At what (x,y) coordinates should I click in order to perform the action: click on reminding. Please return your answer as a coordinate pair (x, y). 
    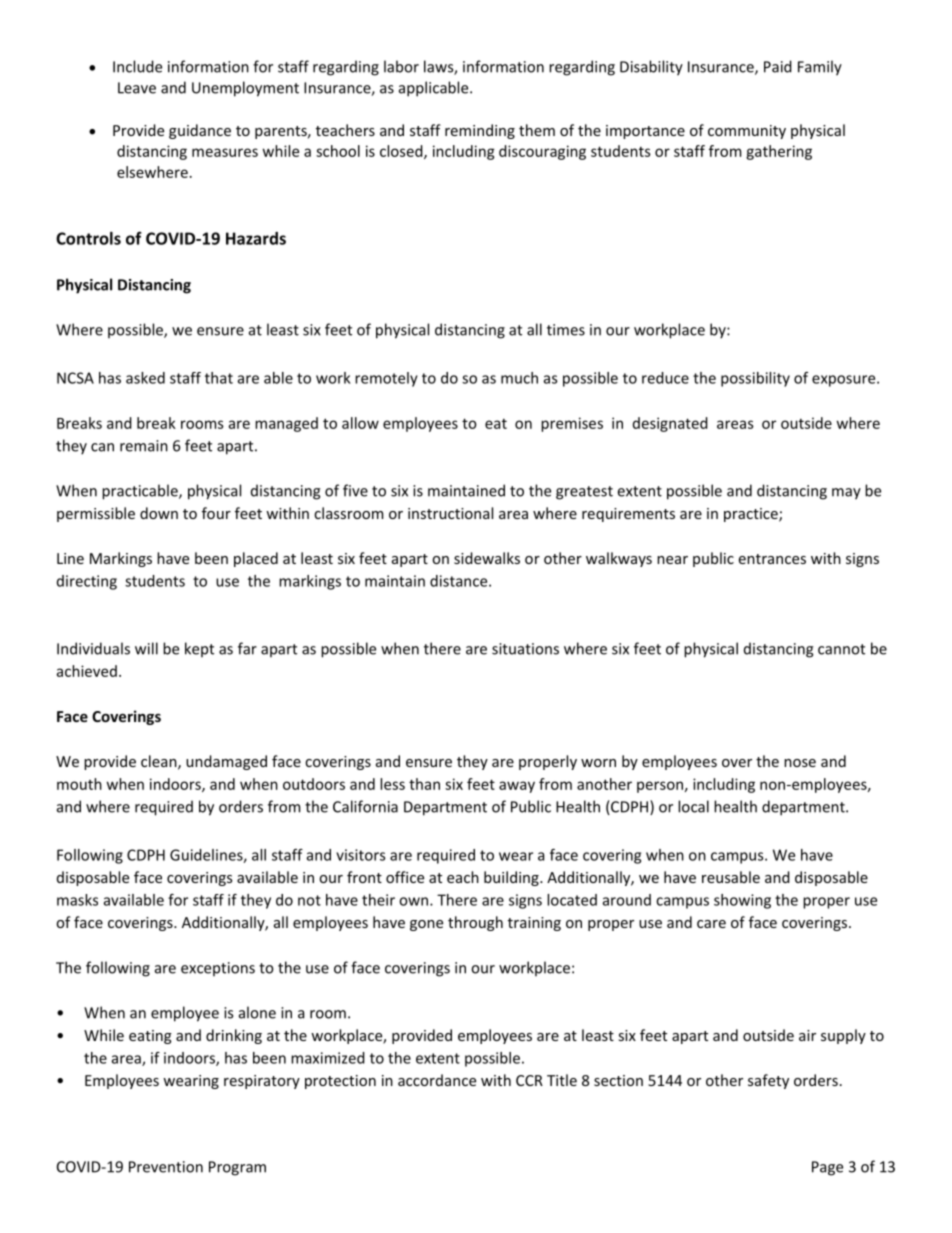
    Looking at the image, I should click on (480, 131).
